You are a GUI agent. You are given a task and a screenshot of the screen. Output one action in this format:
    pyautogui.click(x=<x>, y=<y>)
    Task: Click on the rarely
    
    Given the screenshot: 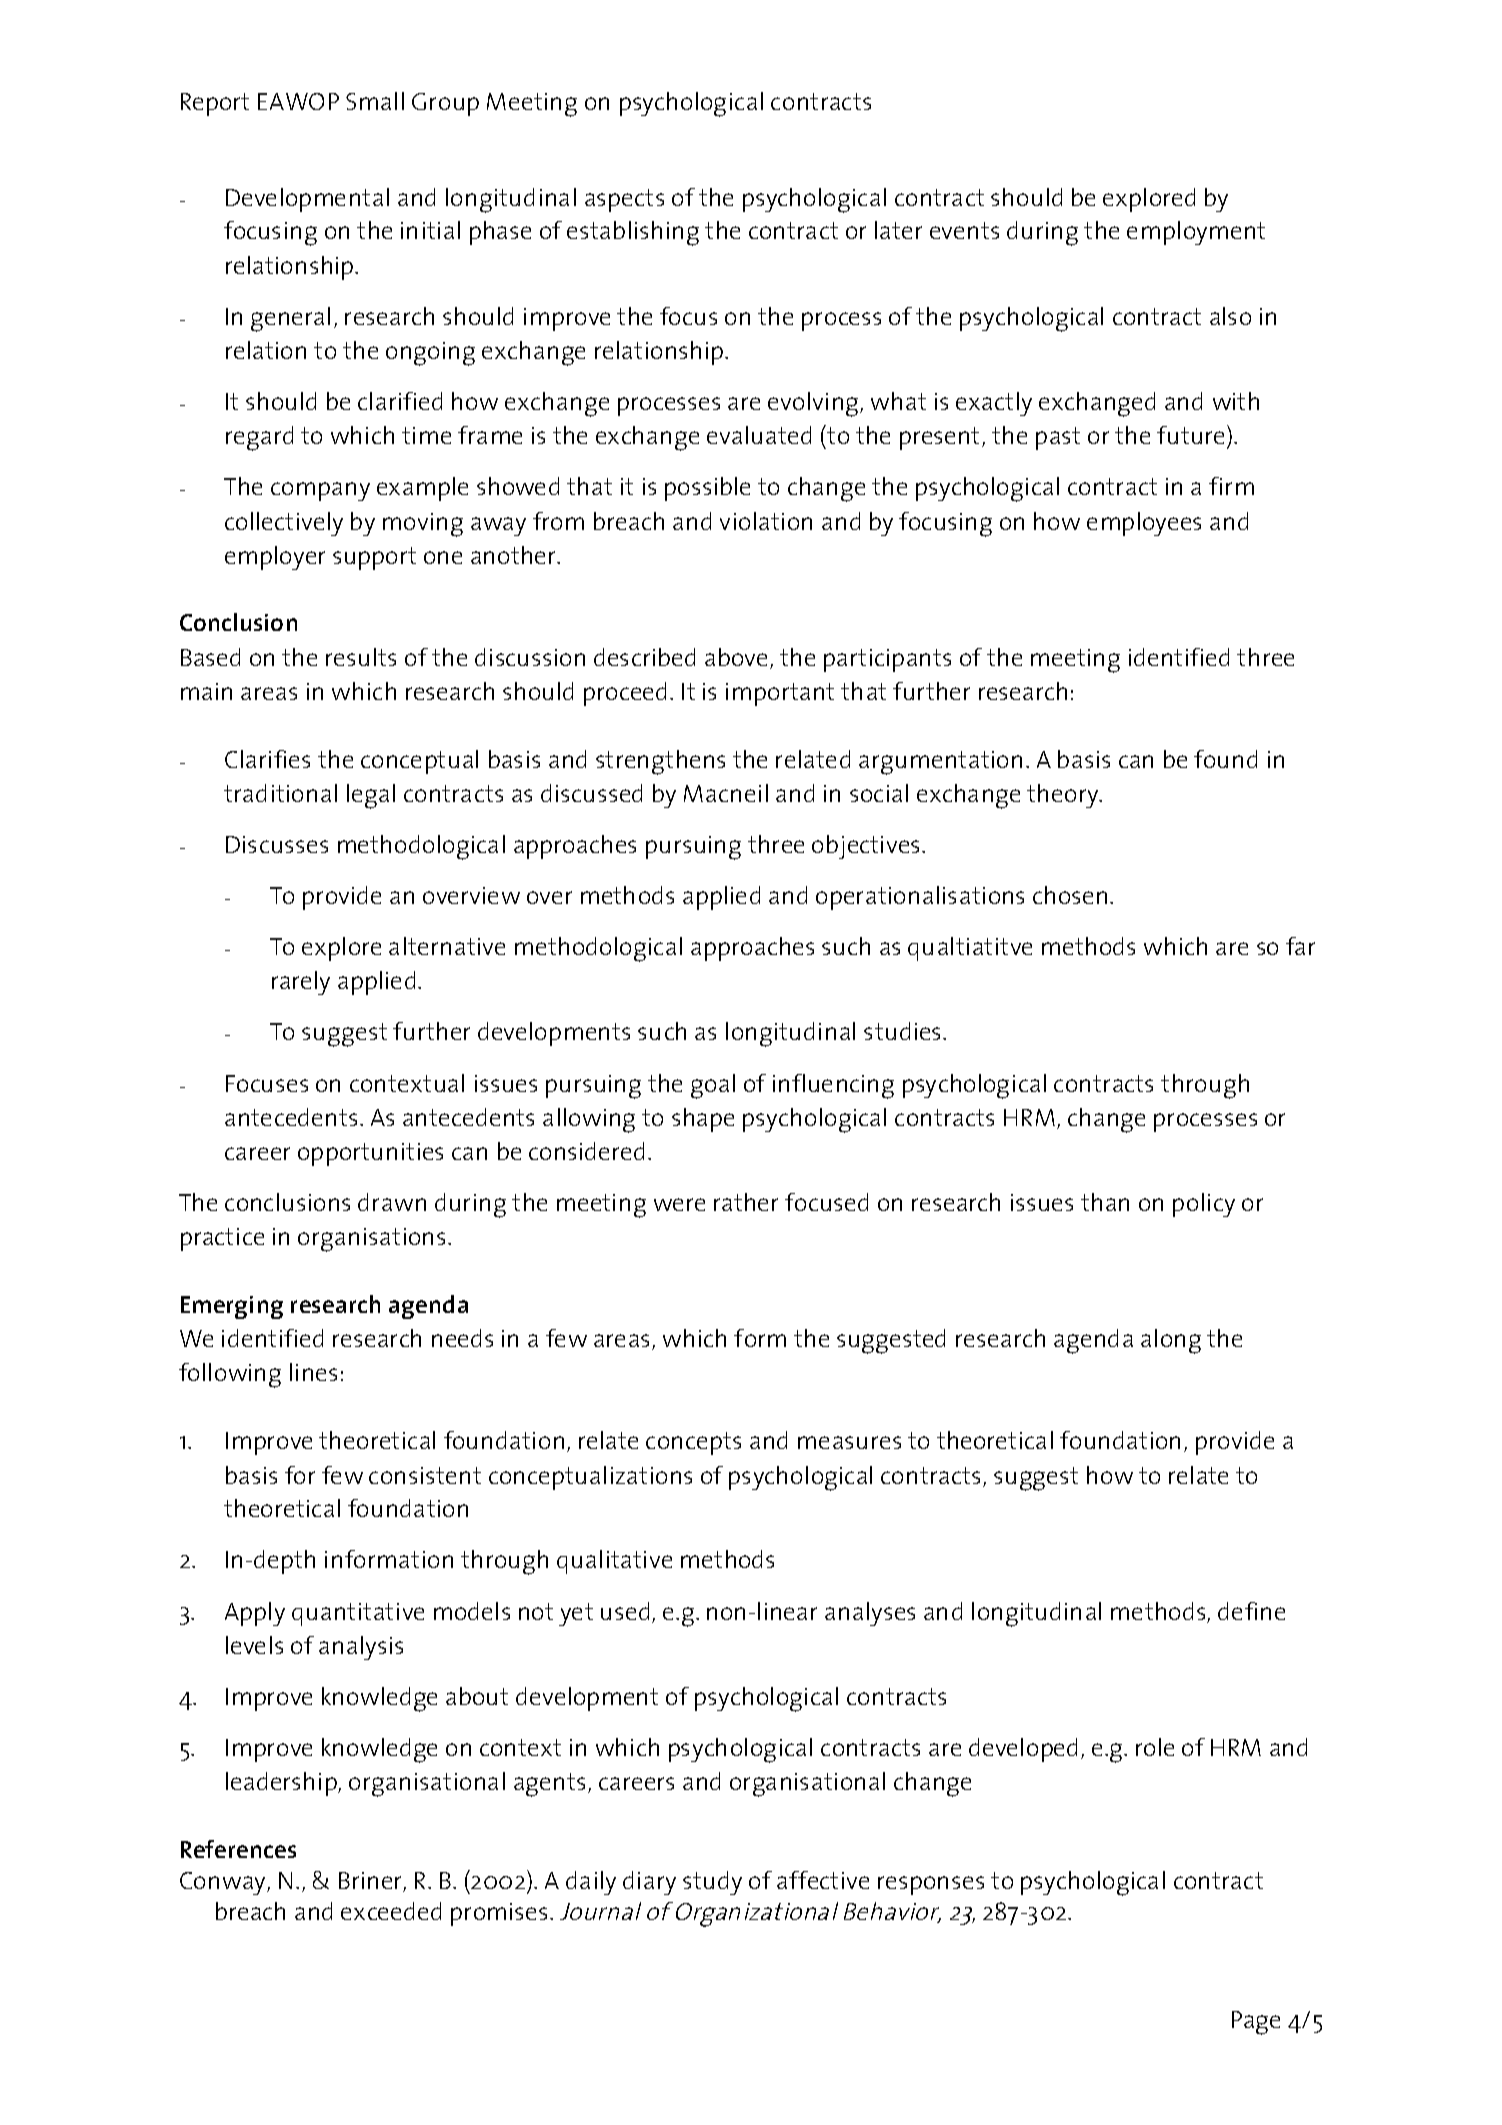 What is the action you would take?
    pyautogui.click(x=301, y=983)
